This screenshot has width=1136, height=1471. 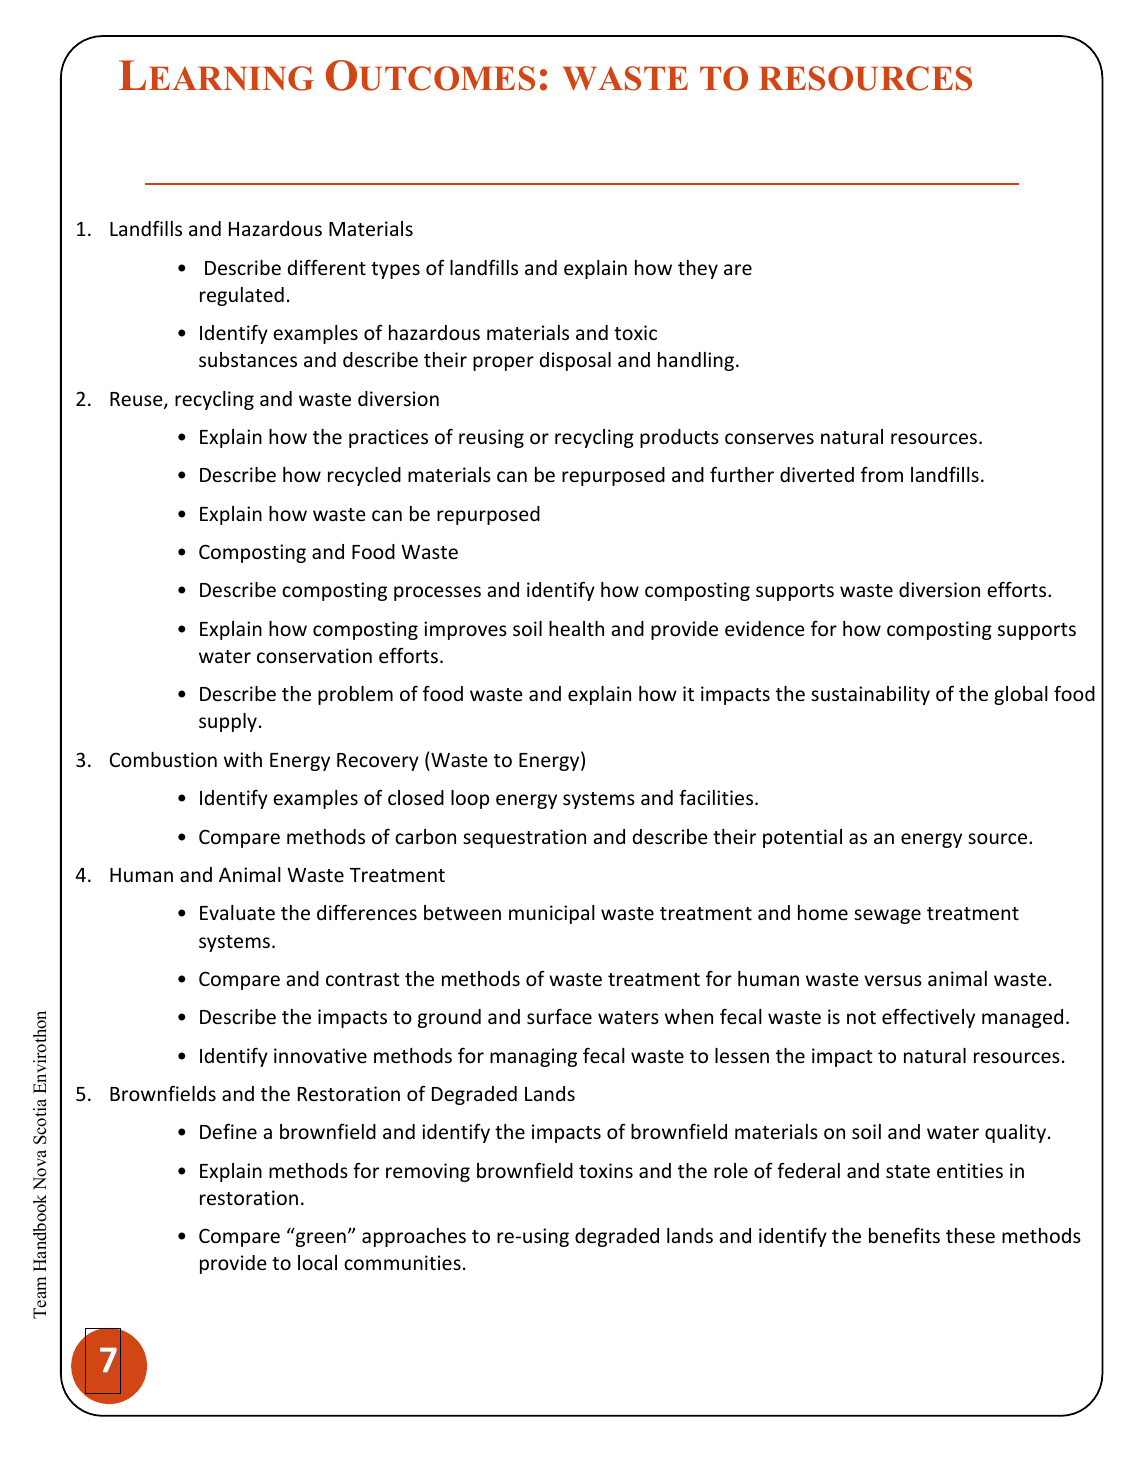 I want to click on health, so click(x=576, y=628).
